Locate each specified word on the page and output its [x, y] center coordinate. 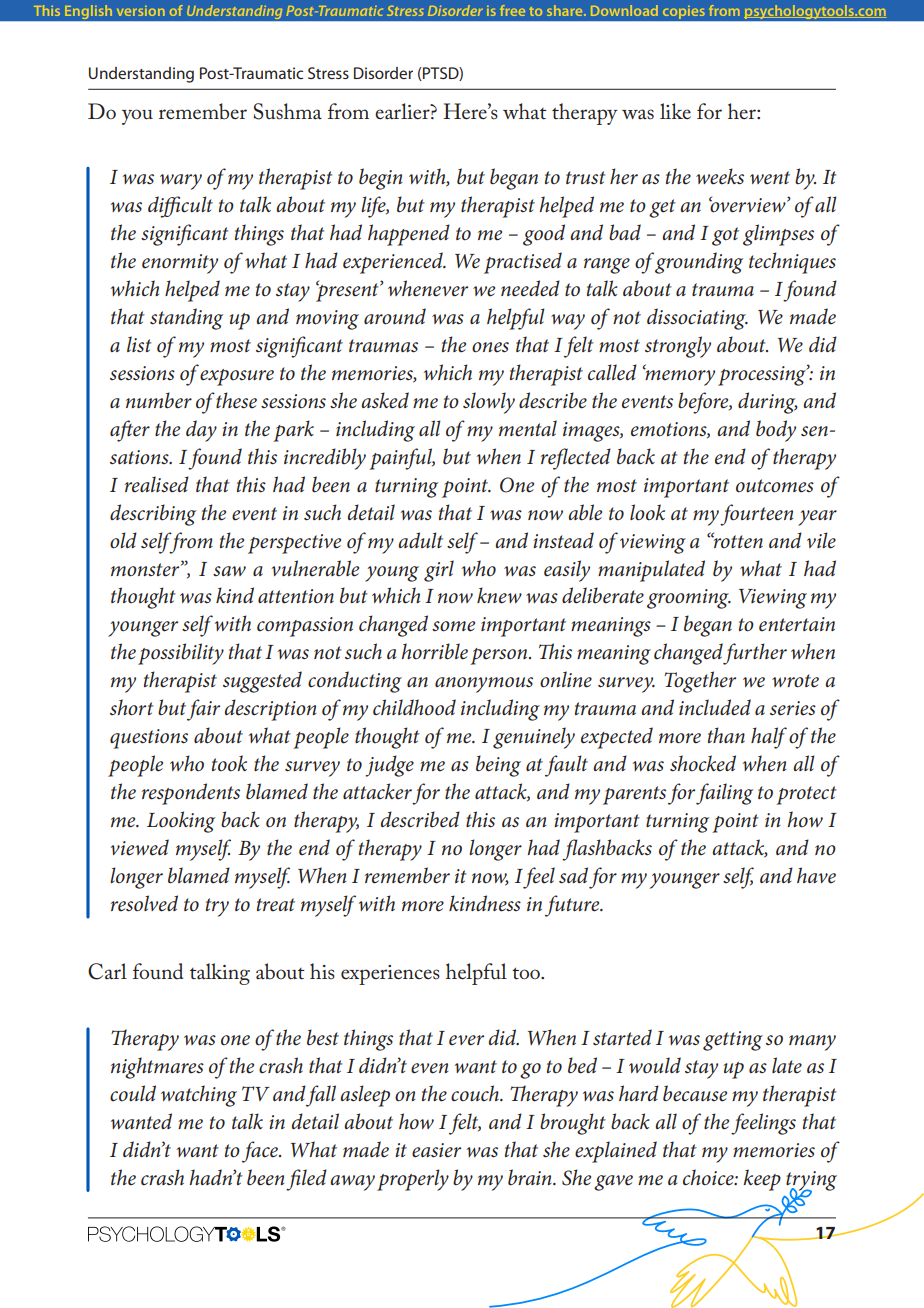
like [675, 111]
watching [199, 1096]
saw [229, 571]
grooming [689, 599]
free [512, 10]
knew [499, 595]
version [141, 11]
